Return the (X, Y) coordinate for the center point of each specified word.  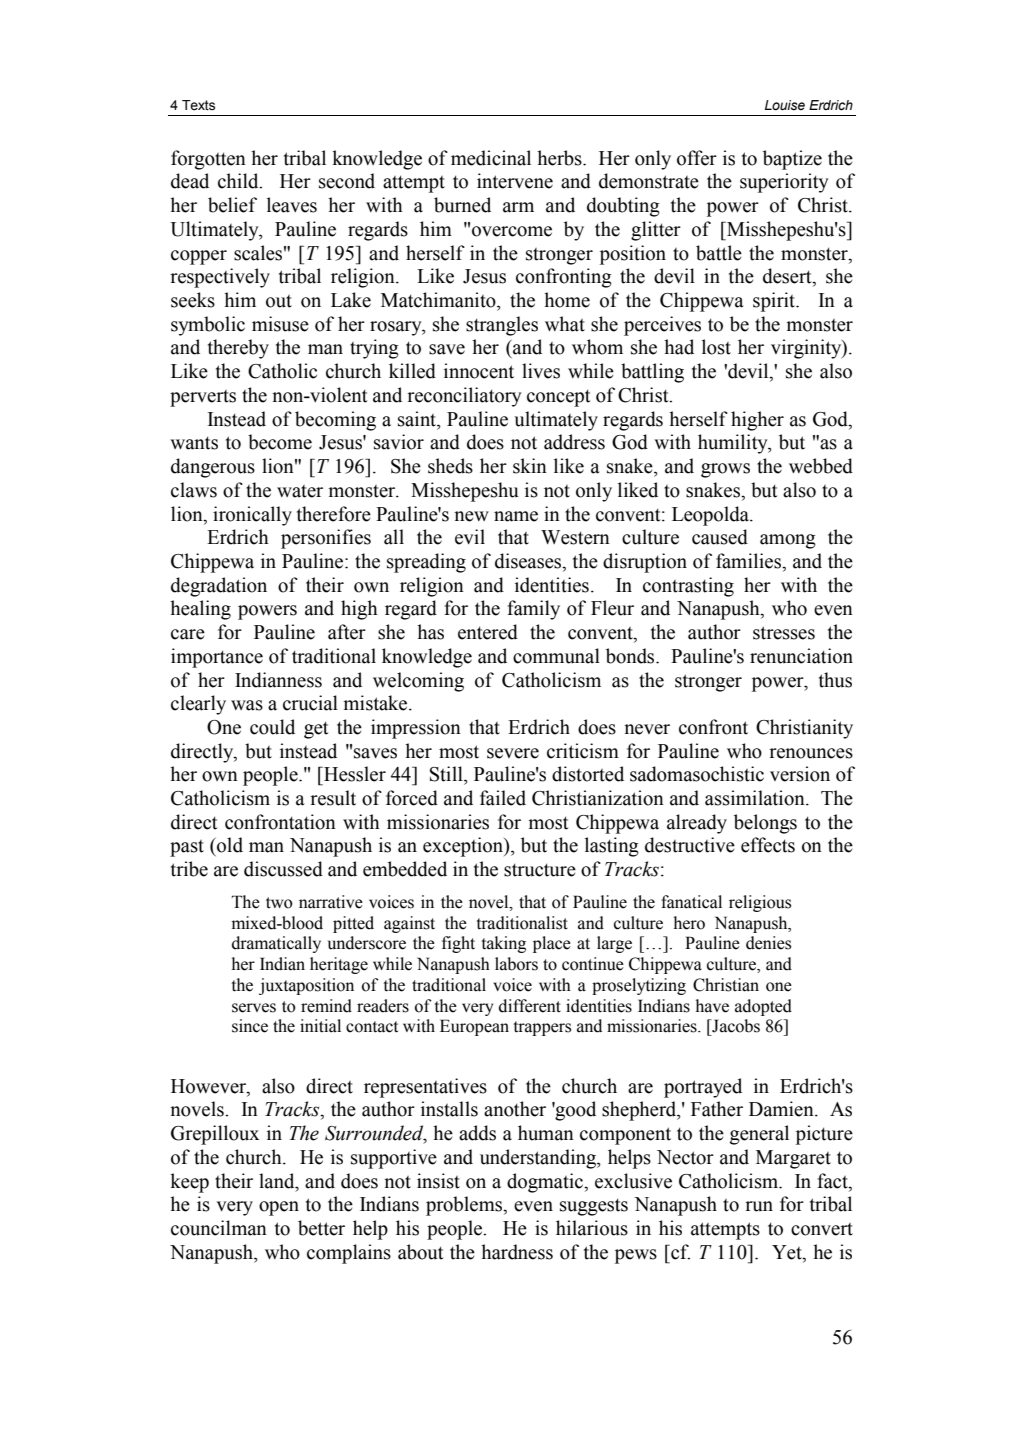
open (279, 1208)
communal (556, 656)
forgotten (208, 160)
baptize (792, 160)
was (247, 705)
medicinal (491, 158)
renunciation (801, 656)
